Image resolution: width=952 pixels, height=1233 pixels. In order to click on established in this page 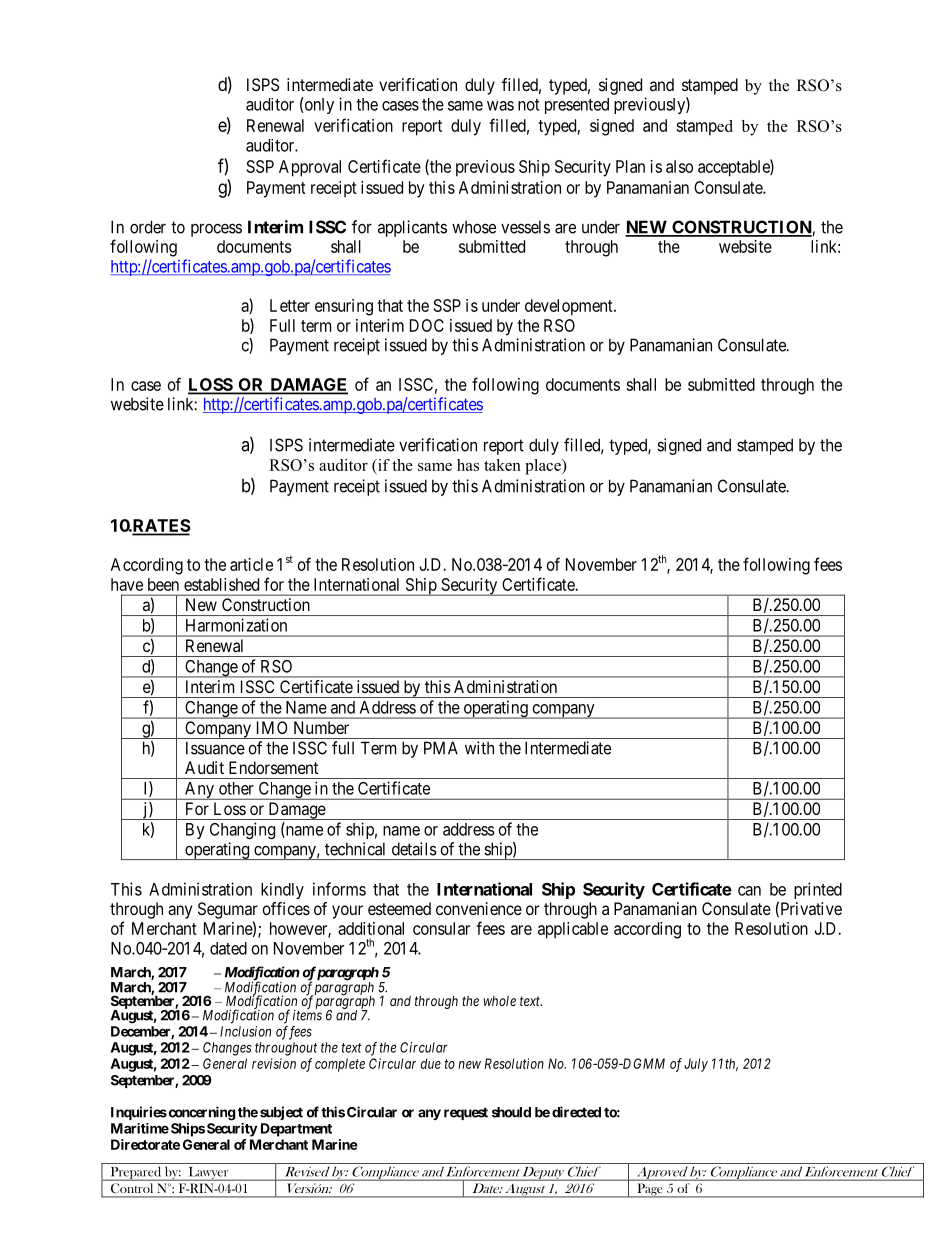, I will do `click(221, 584)`.
